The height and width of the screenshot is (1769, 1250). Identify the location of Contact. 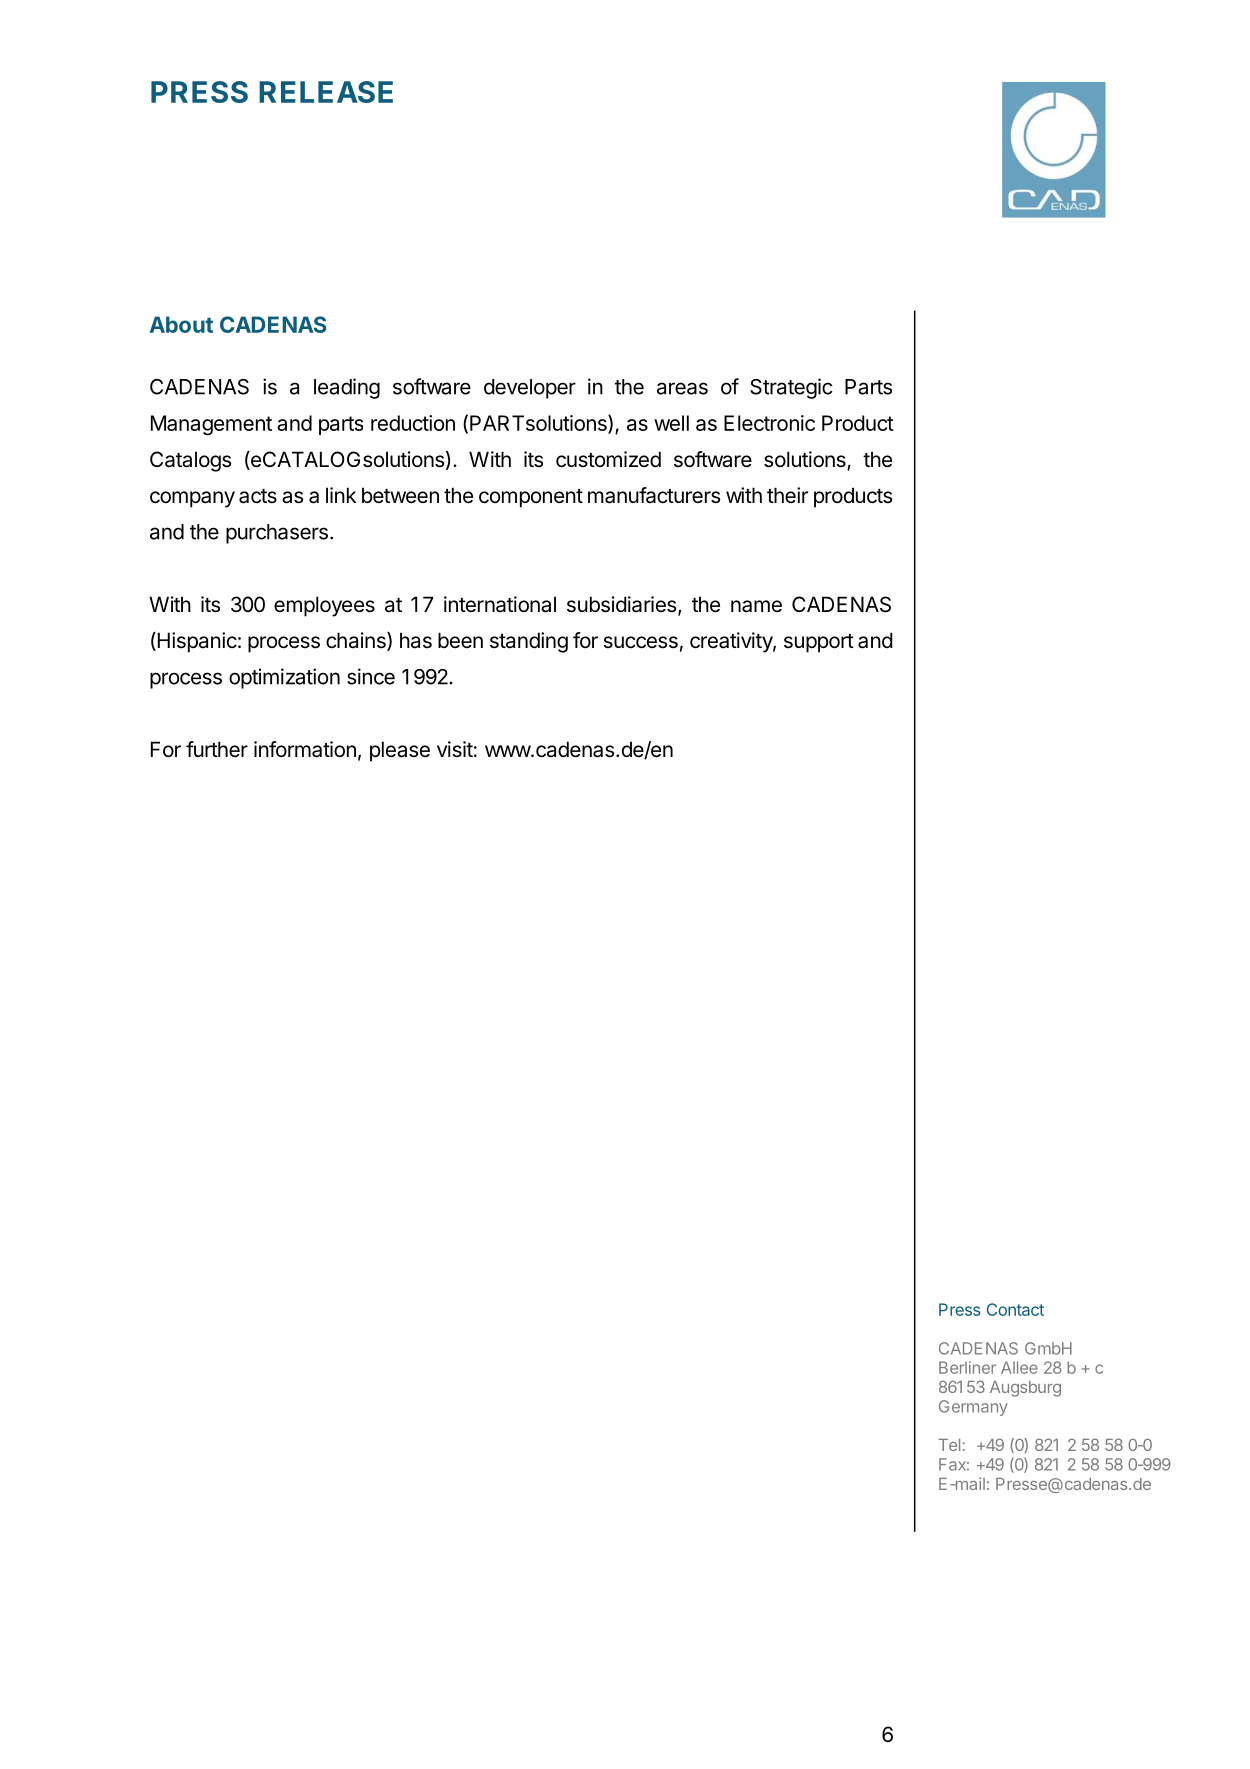
(1015, 1309).
